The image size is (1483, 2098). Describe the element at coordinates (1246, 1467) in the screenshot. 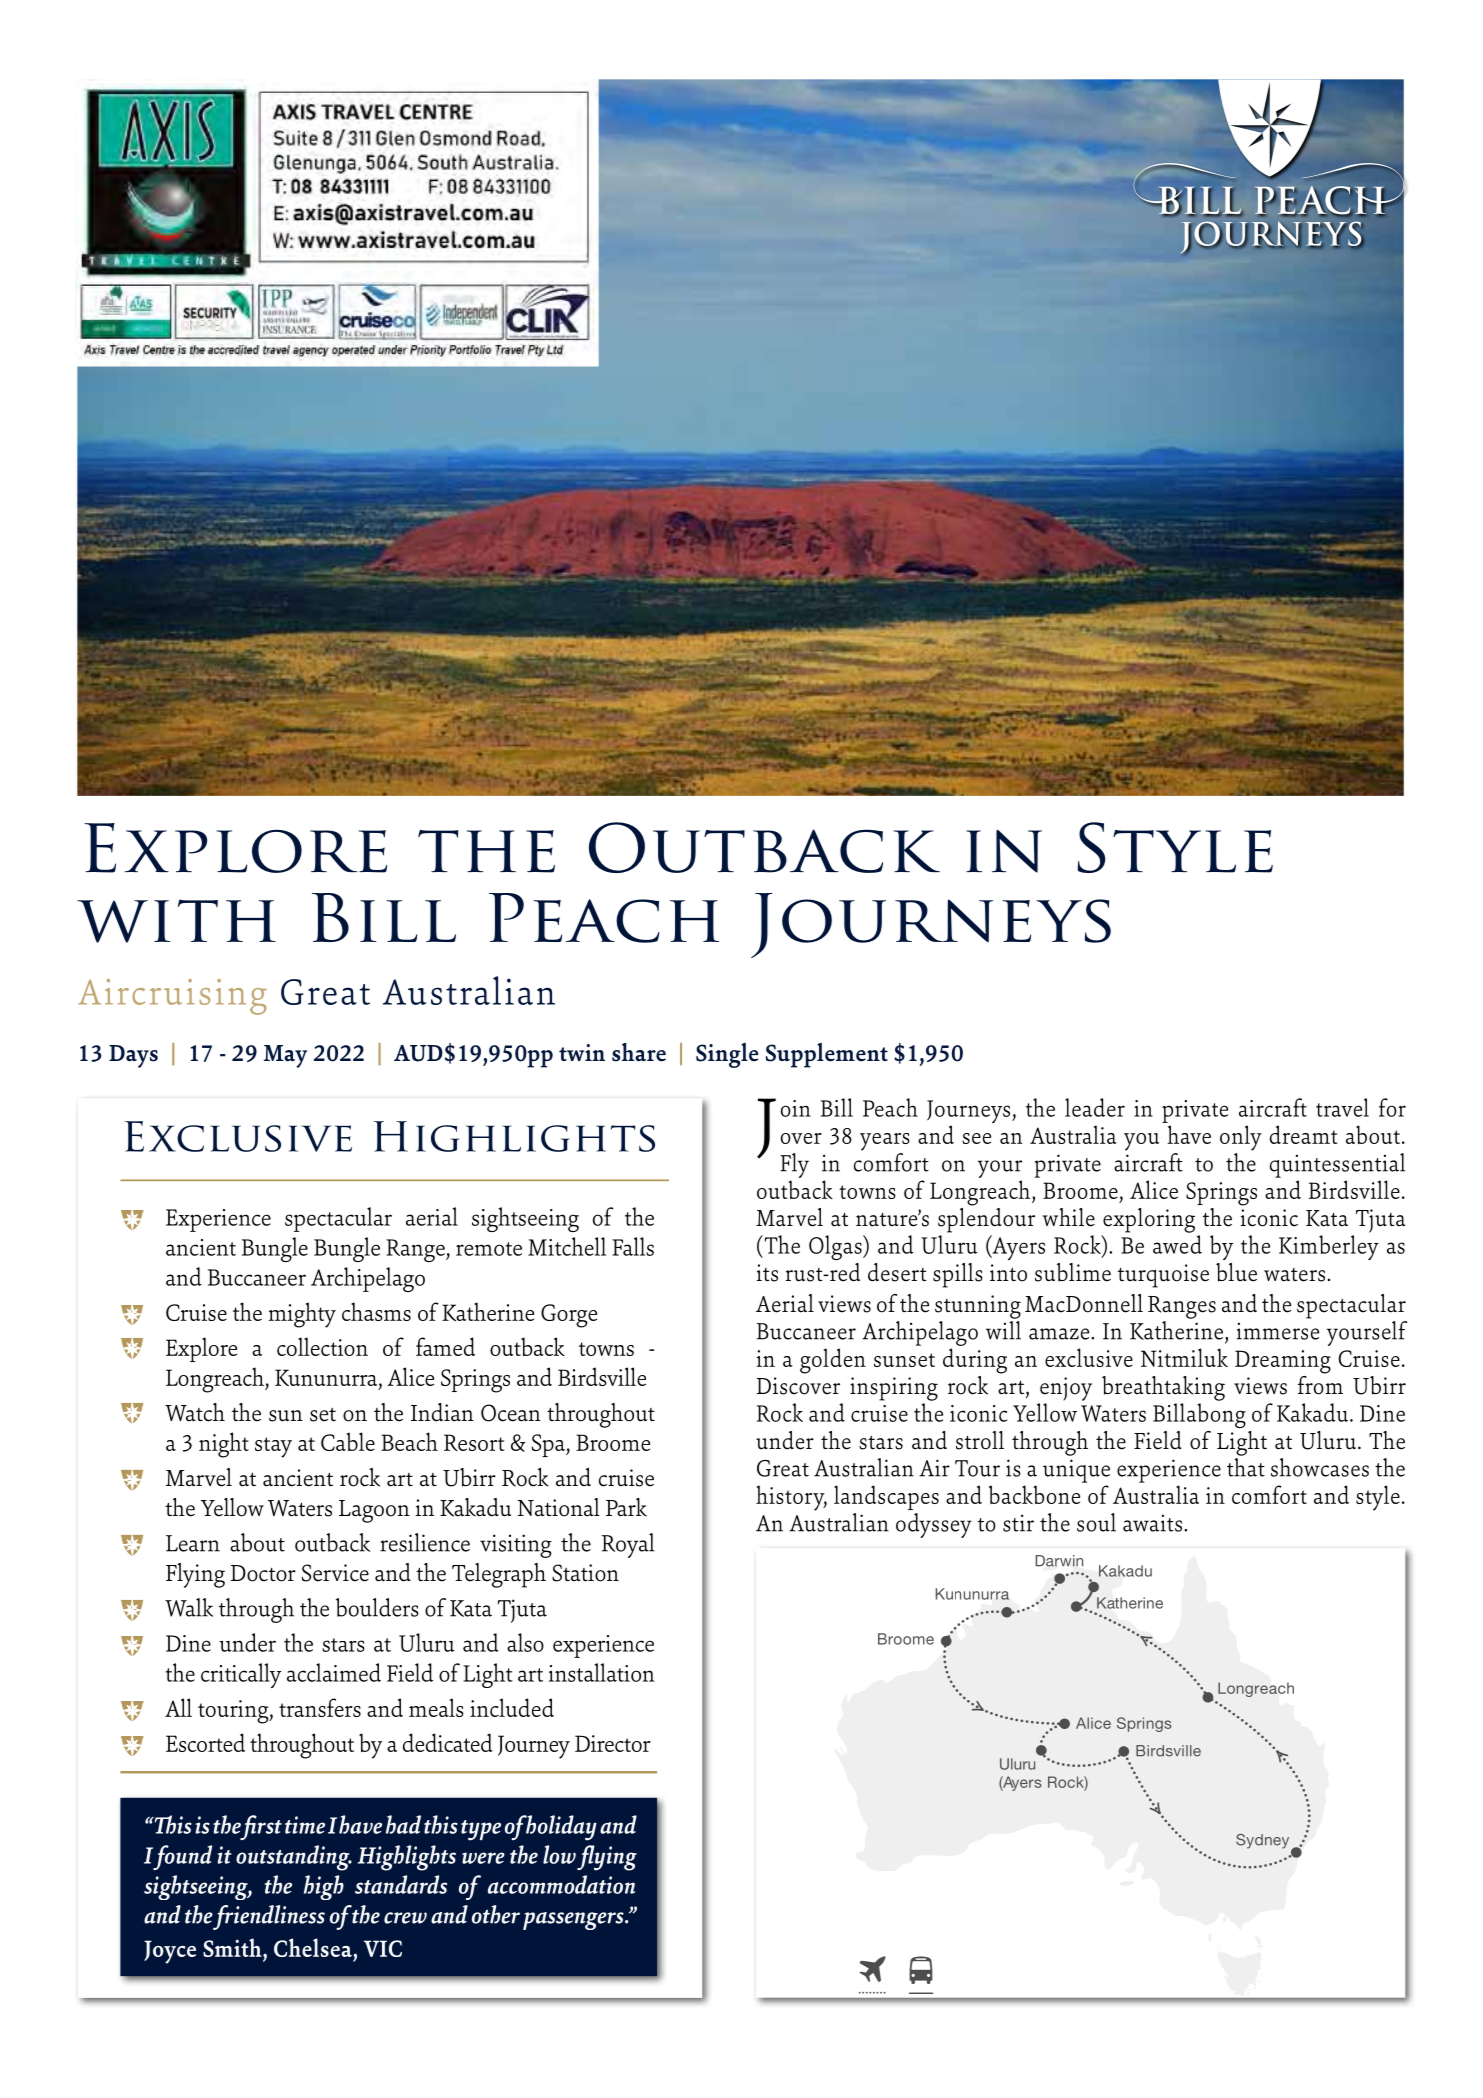

I see `that` at that location.
